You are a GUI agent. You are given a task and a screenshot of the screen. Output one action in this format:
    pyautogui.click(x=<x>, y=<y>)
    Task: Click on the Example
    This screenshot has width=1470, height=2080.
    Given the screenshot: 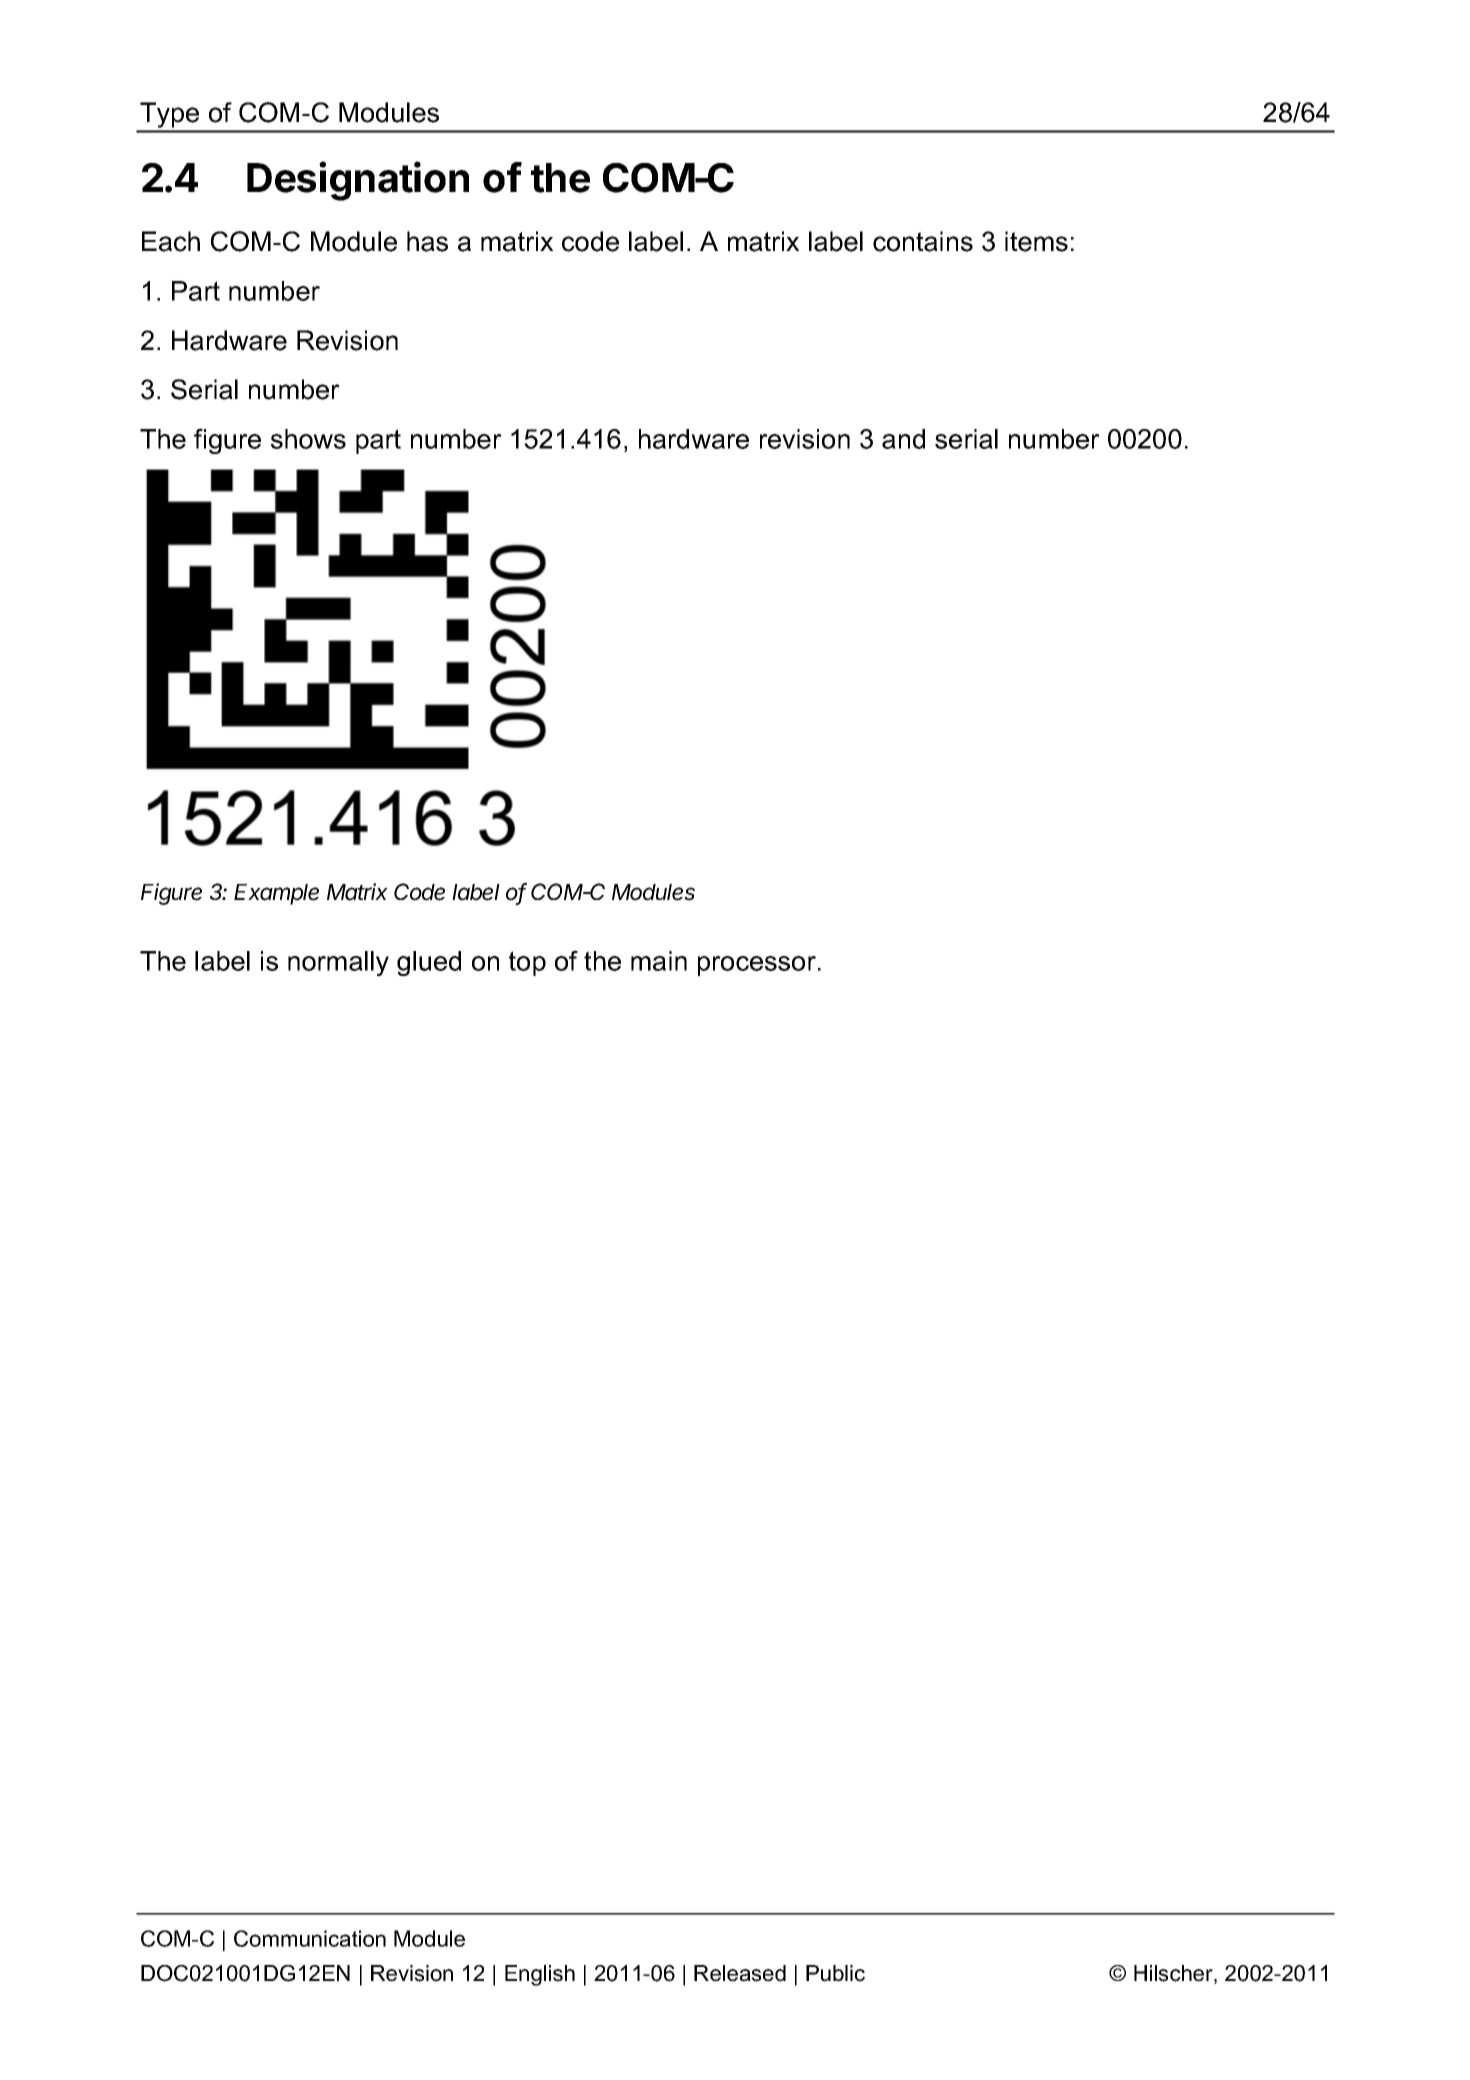 What is the action you would take?
    pyautogui.click(x=276, y=894)
